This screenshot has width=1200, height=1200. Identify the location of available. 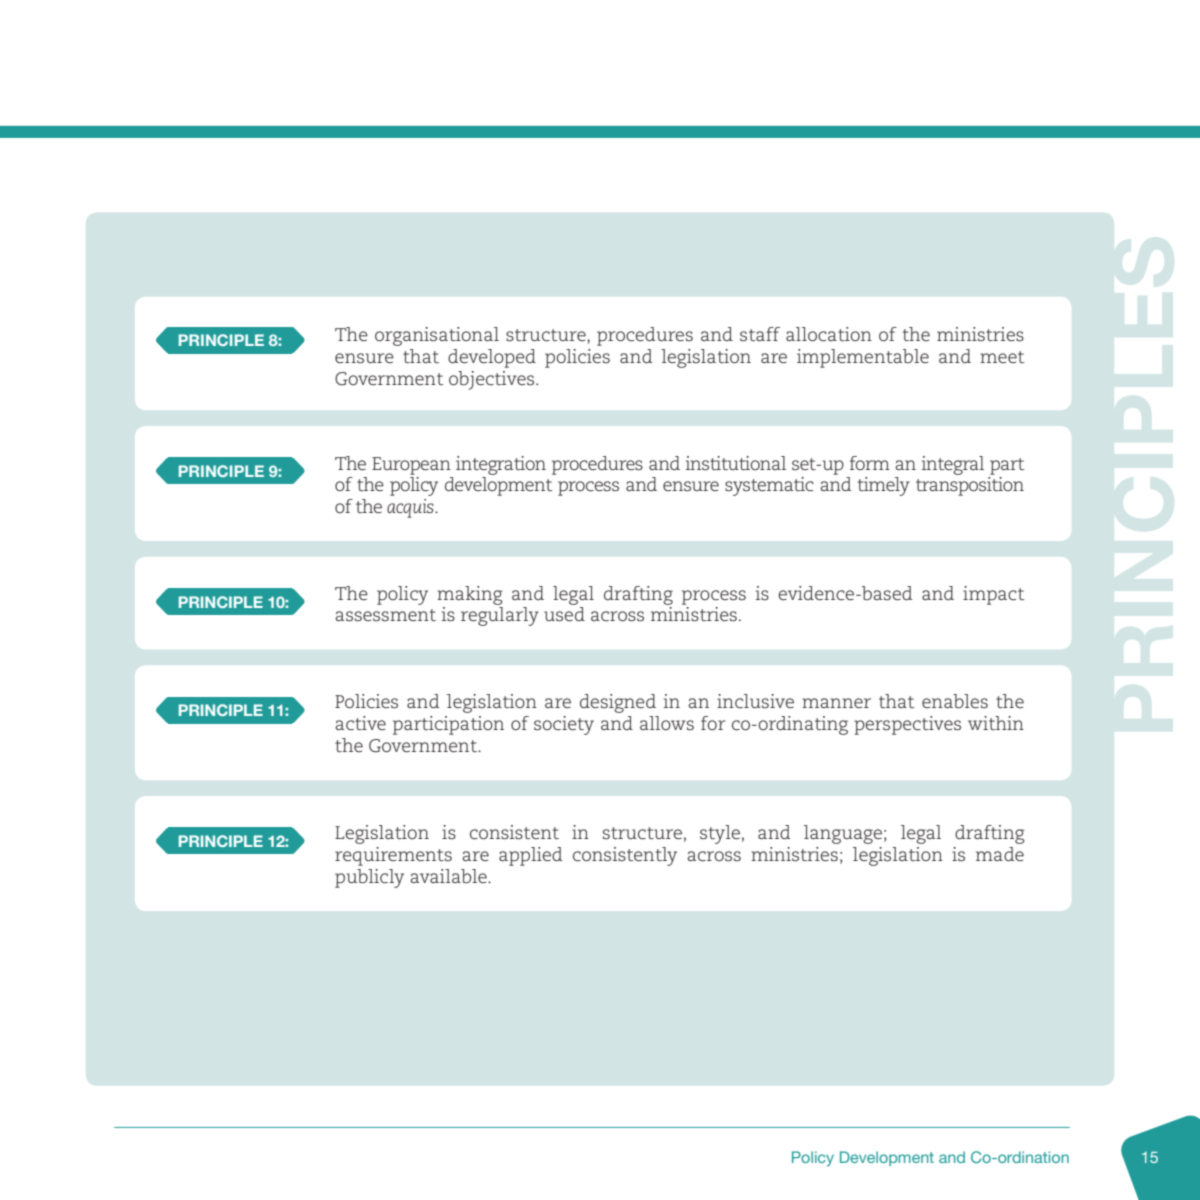
(449, 876).
